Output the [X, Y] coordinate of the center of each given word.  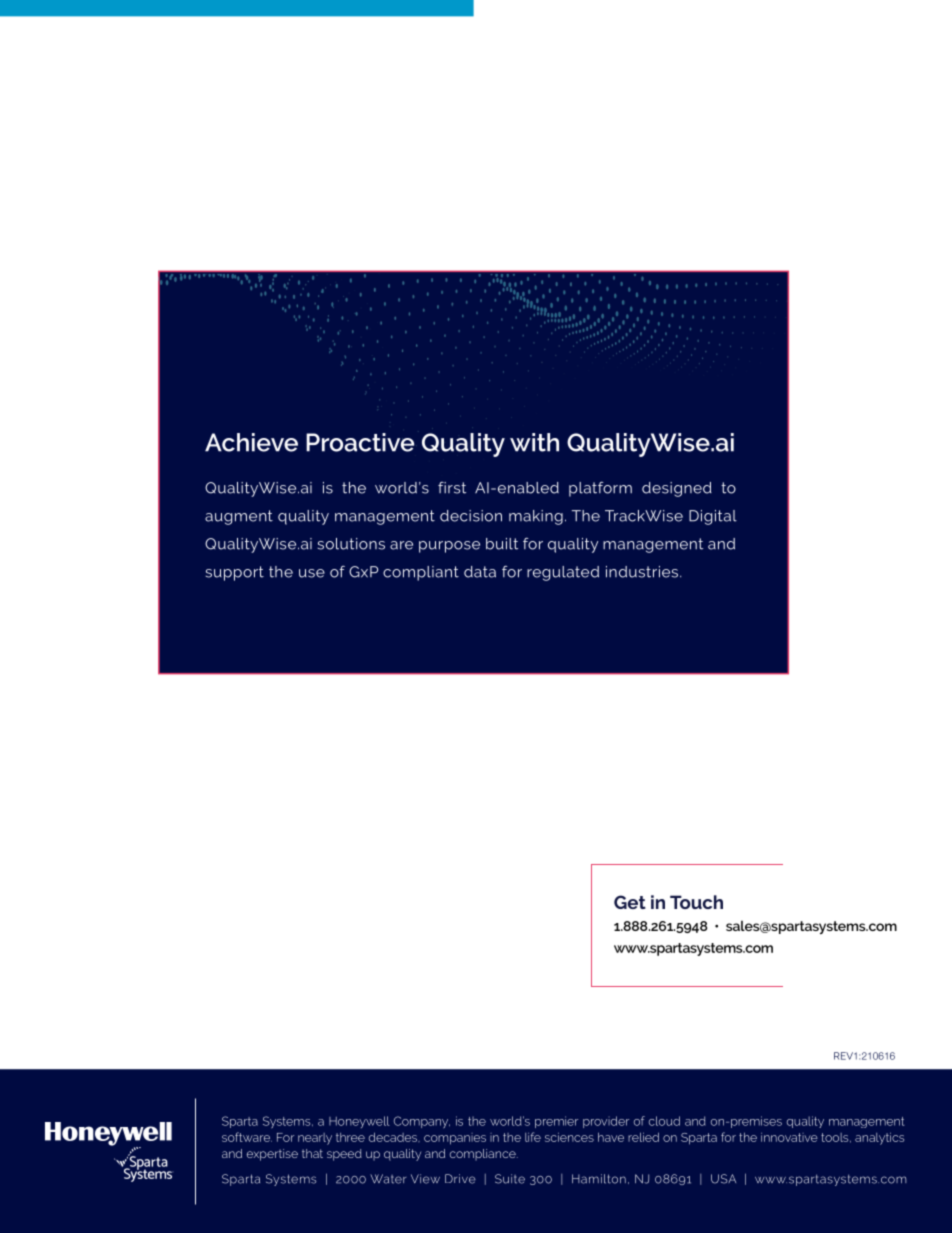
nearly [315, 1139]
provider [606, 1122]
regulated [563, 573]
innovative [789, 1137]
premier [556, 1122]
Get [630, 902]
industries [643, 572]
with [534, 442]
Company [422, 1122]
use [312, 573]
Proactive [360, 442]
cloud [664, 1121]
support [235, 573]
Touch [696, 902]
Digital [713, 517]
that [312, 1153]
